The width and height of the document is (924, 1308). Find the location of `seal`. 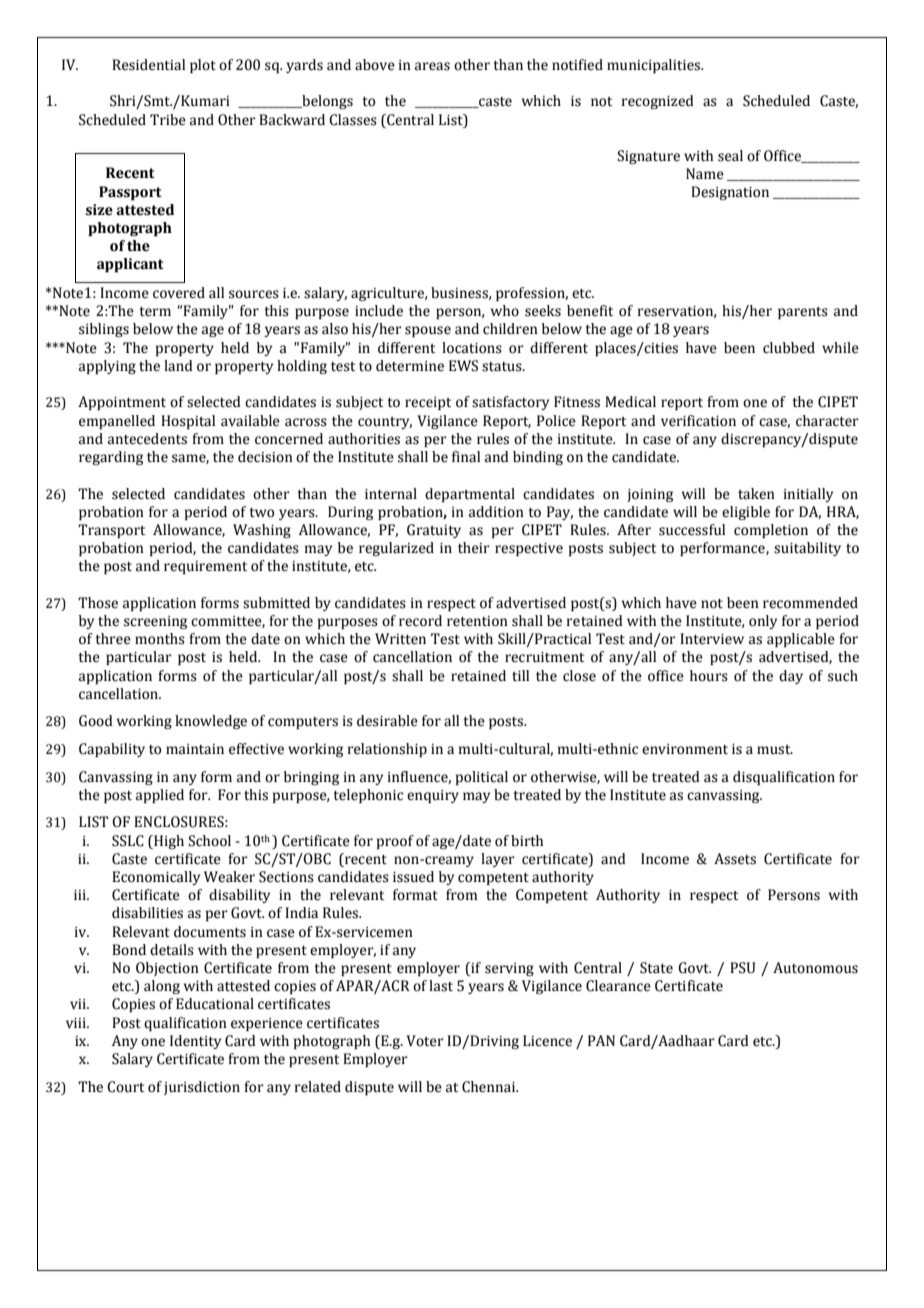

seal is located at coordinates (730, 156).
